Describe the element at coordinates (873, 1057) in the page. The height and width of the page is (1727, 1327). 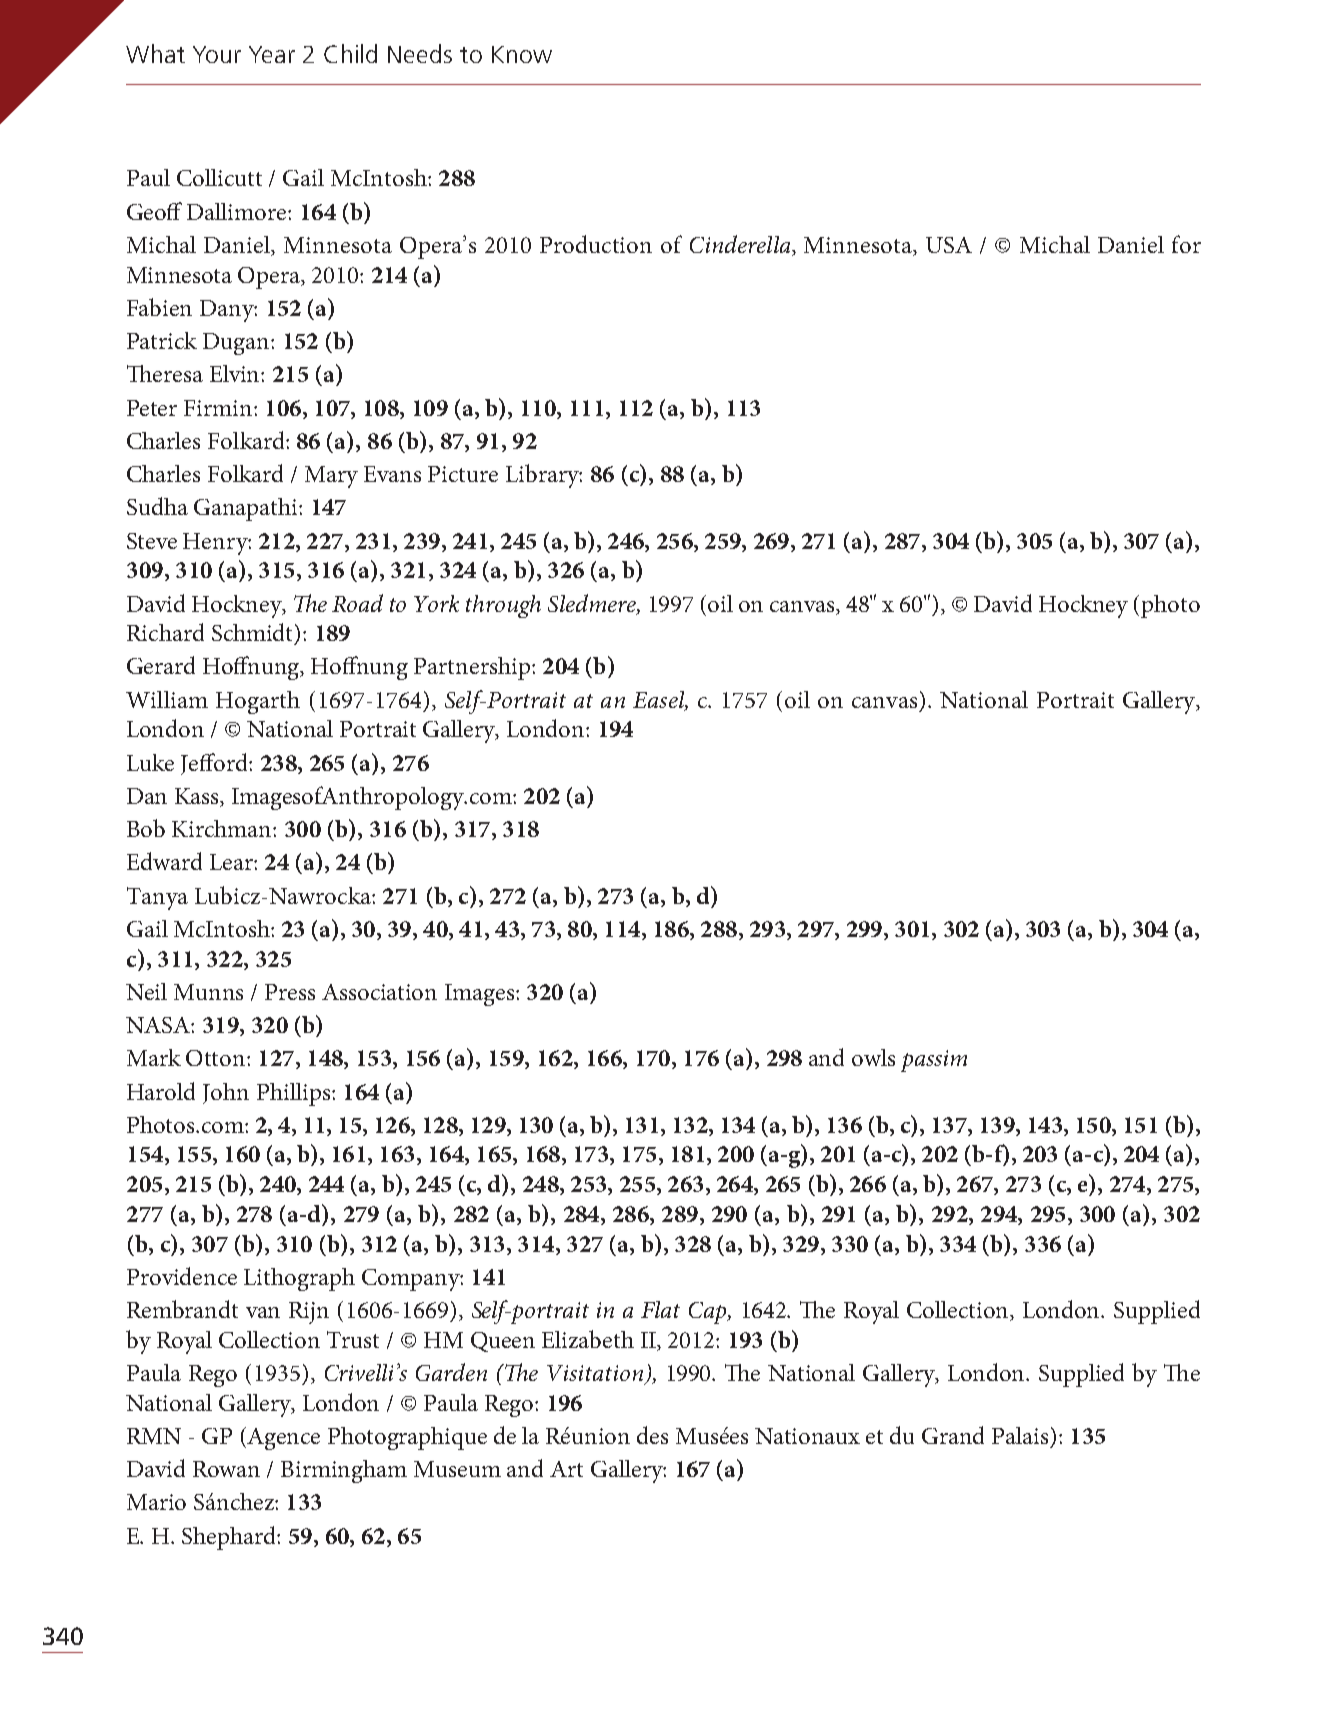
I see `owls` at that location.
